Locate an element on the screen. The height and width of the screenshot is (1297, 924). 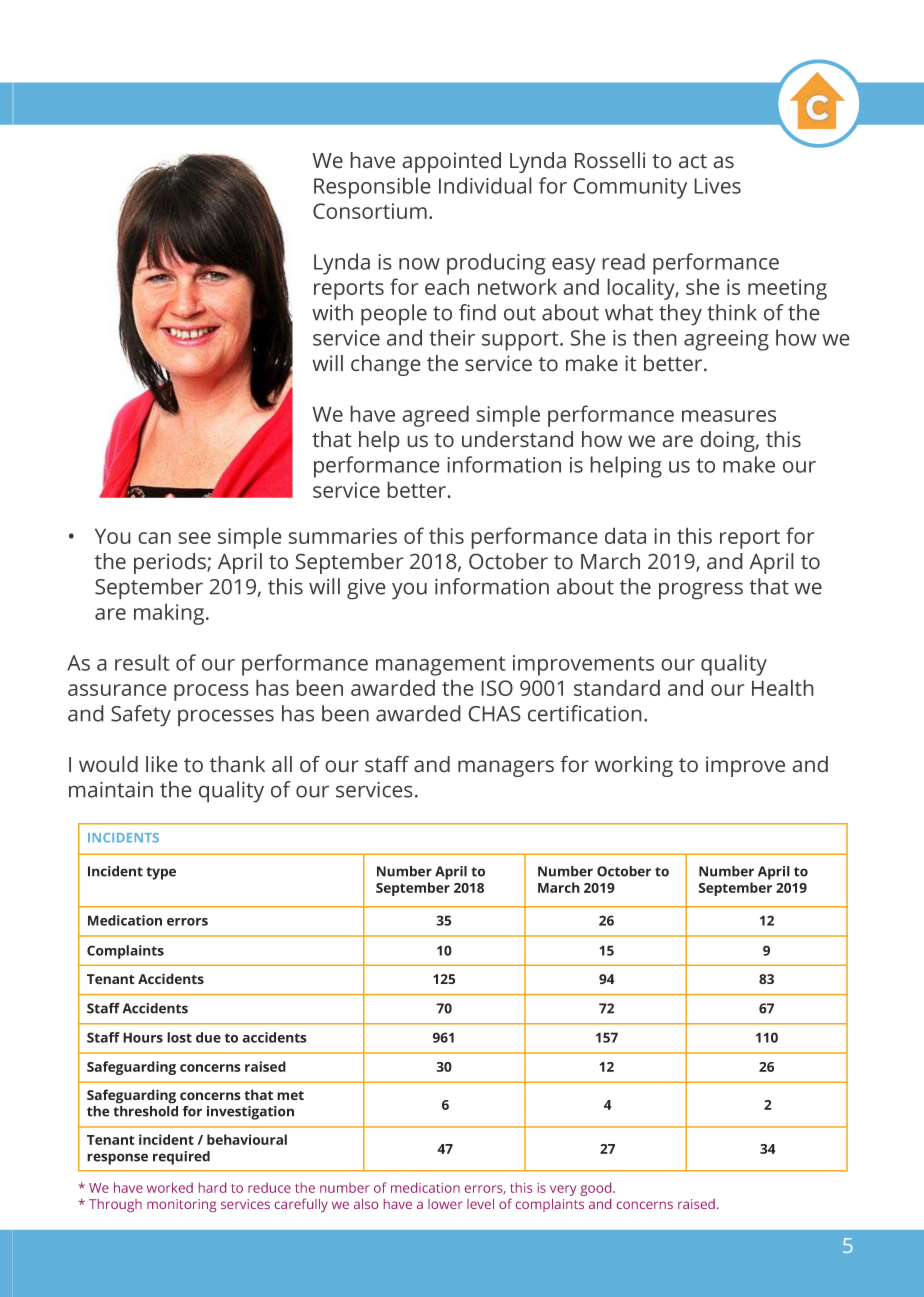
see is located at coordinates (194, 538).
